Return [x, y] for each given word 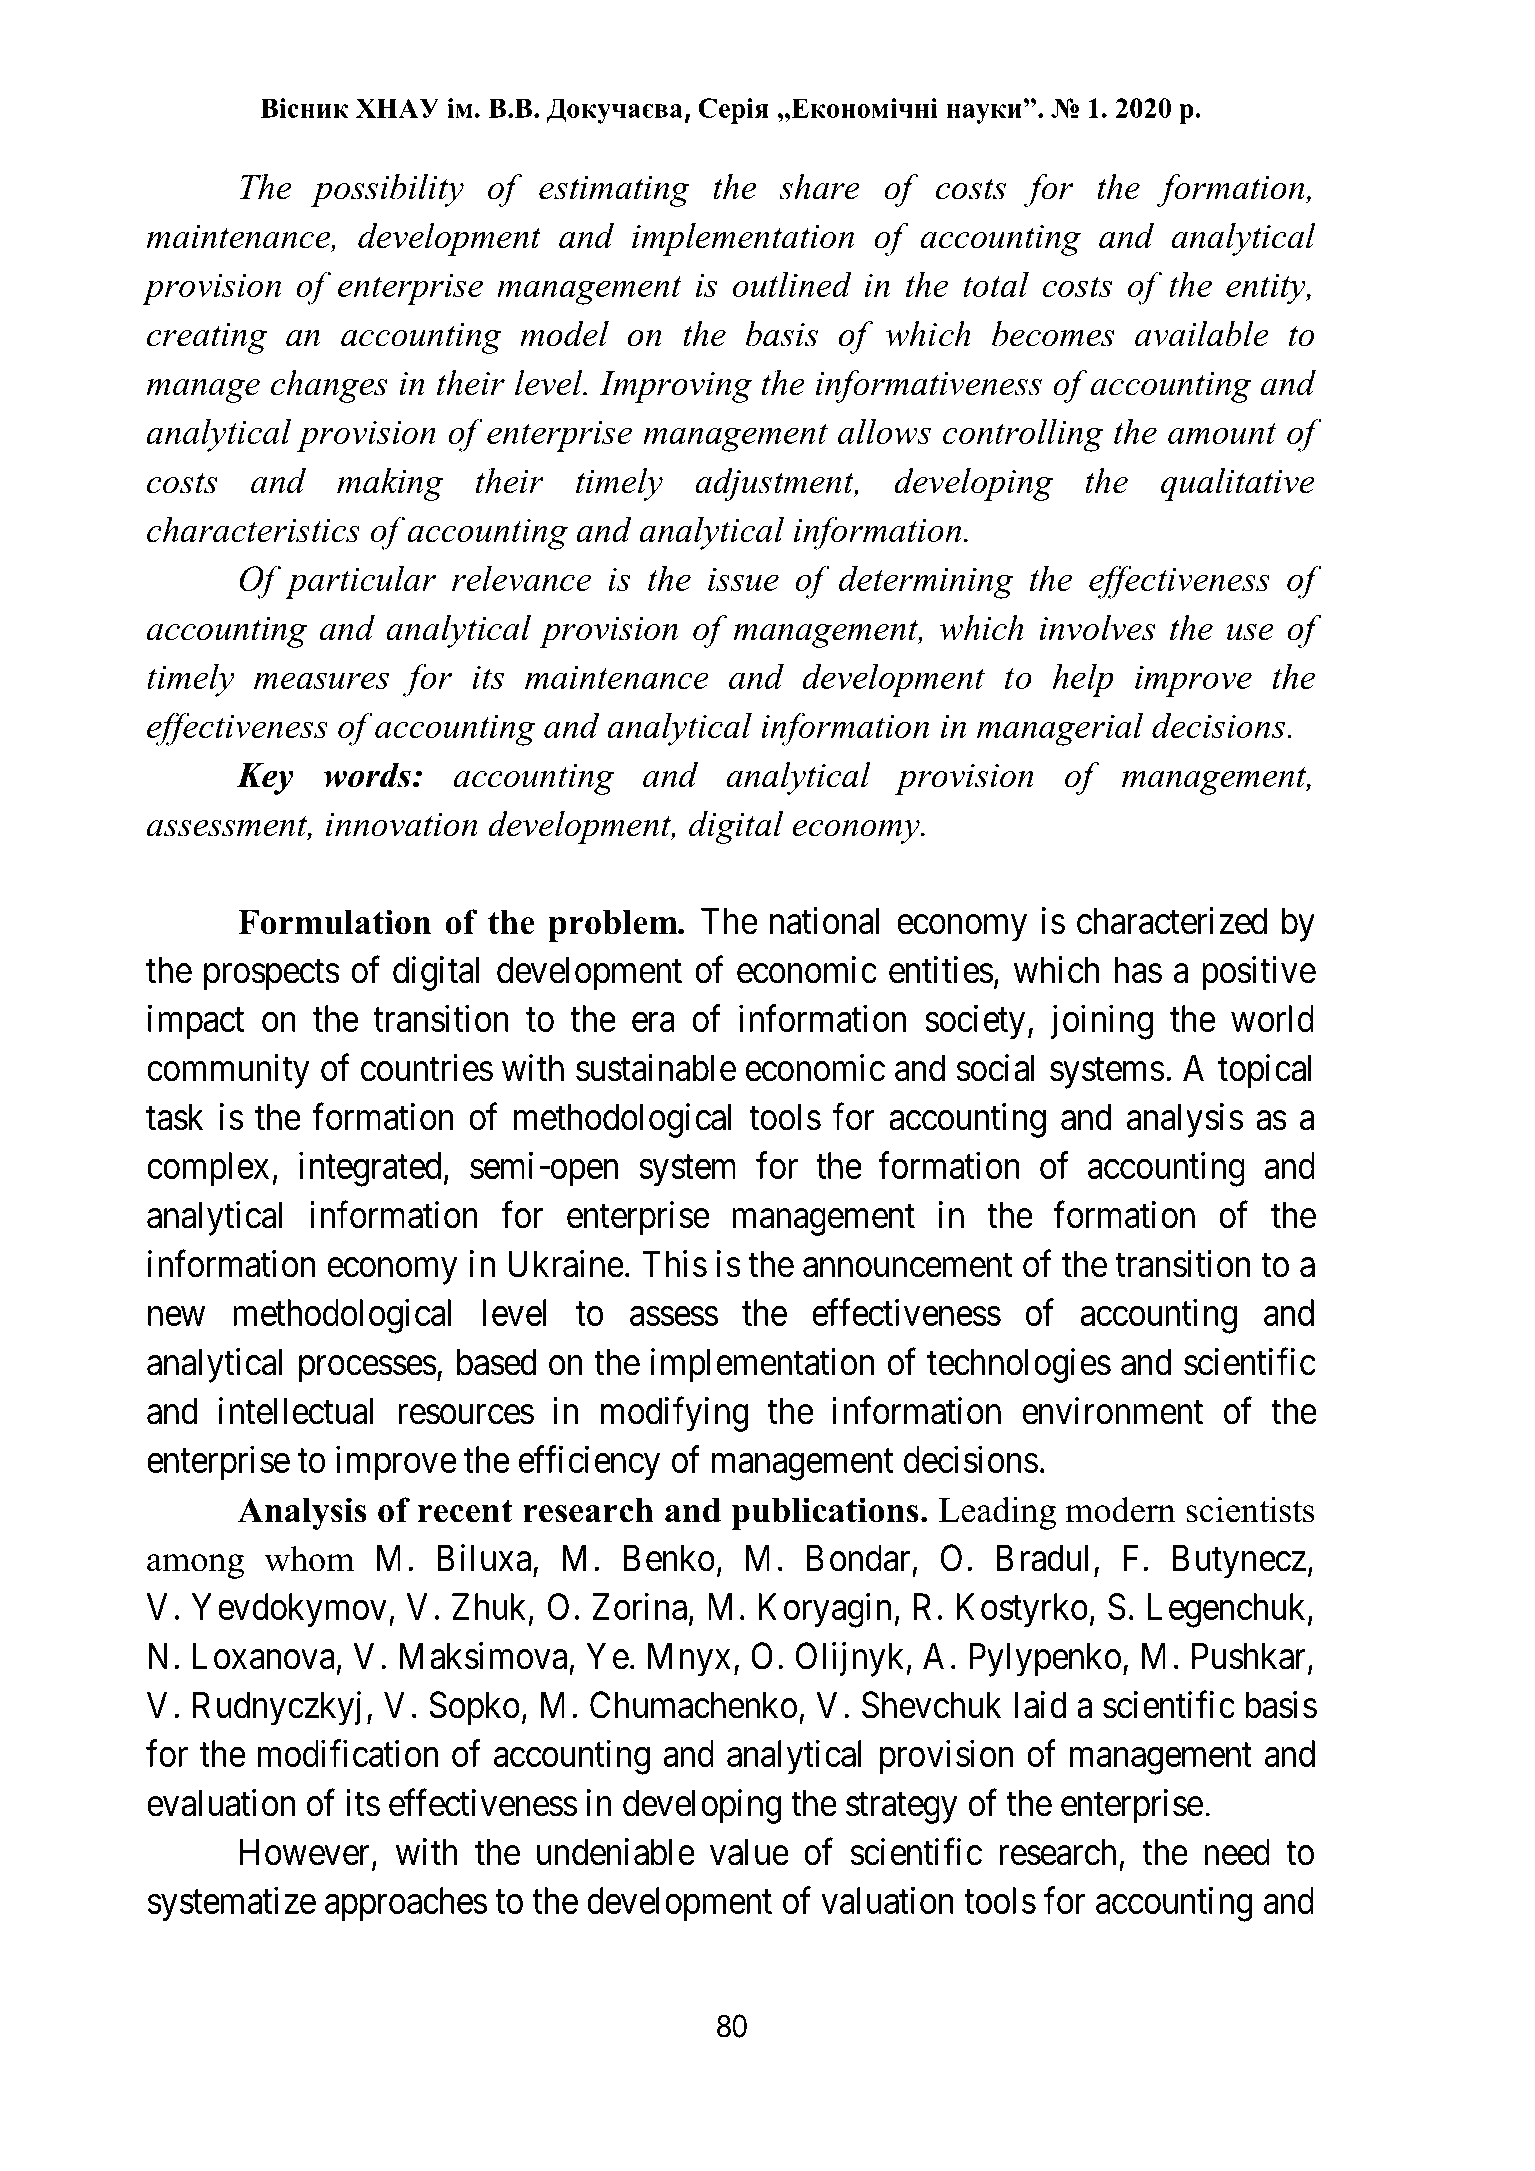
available [1202, 334]
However [305, 1852]
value [749, 1852]
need [1237, 1852]
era [653, 1022]
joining [1102, 1022]
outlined [792, 284]
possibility [387, 190]
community [228, 1071]
